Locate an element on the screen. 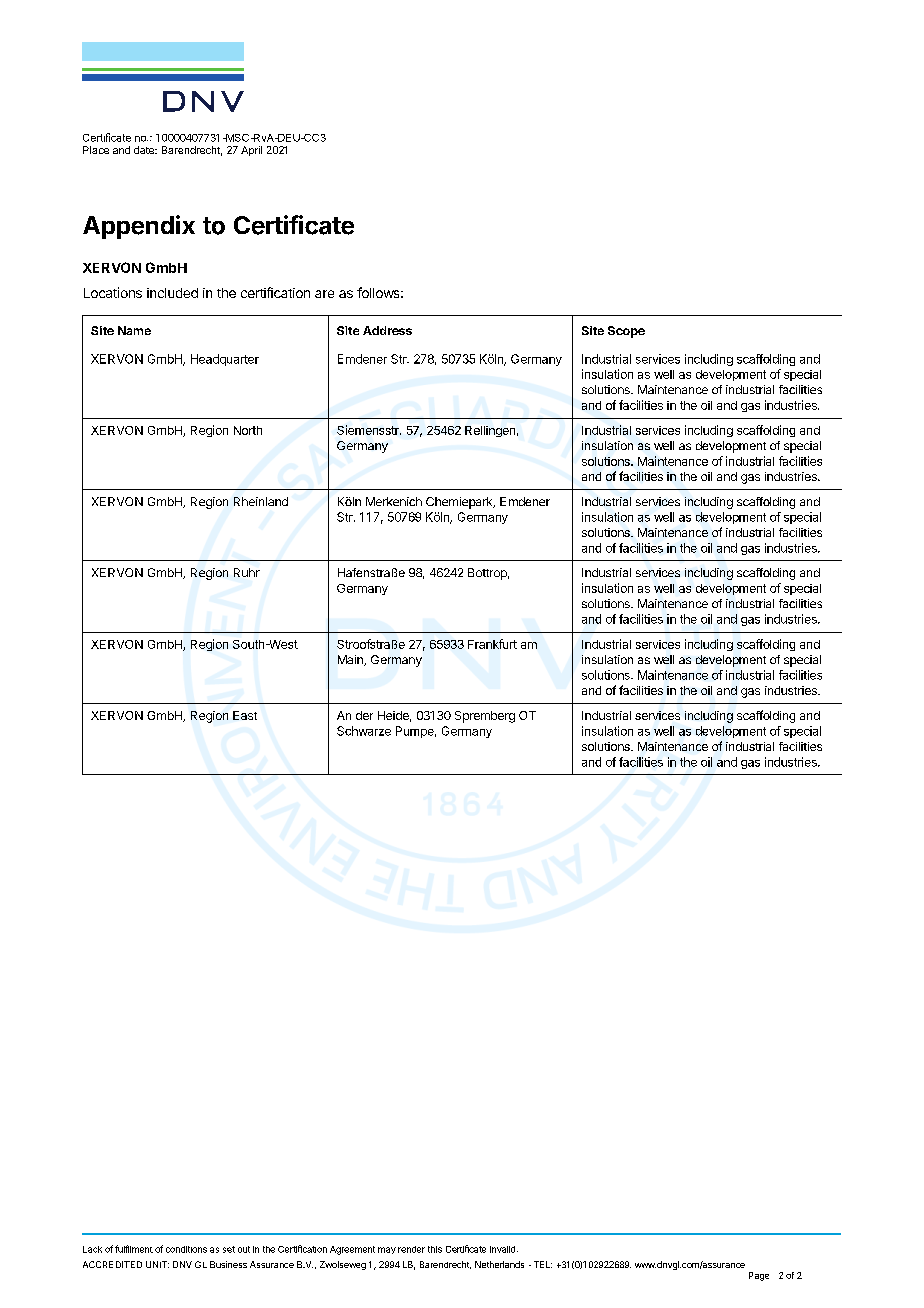 The image size is (924, 1308). Rheinland is located at coordinates (261, 501).
